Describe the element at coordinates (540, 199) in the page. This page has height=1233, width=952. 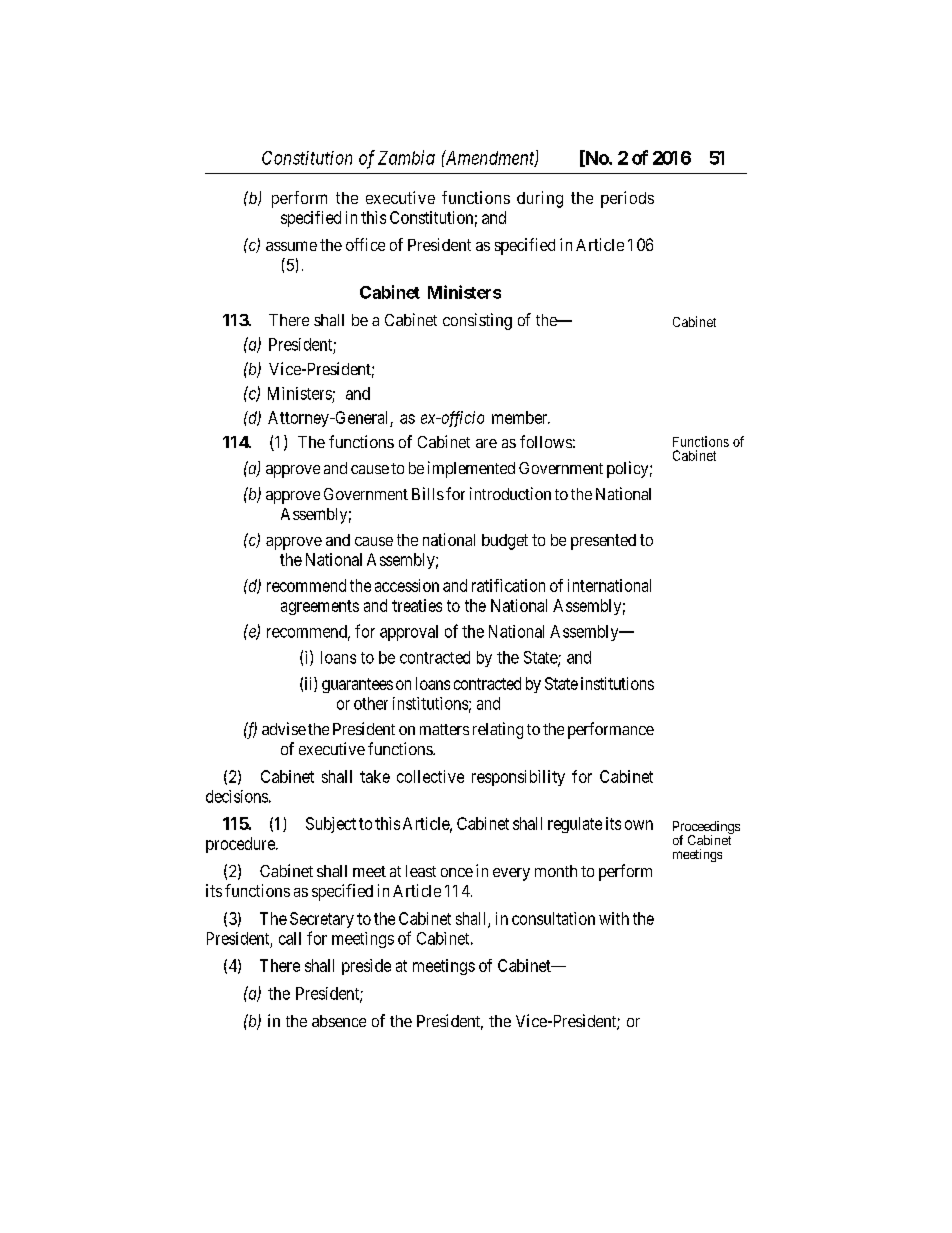
I see `during` at that location.
